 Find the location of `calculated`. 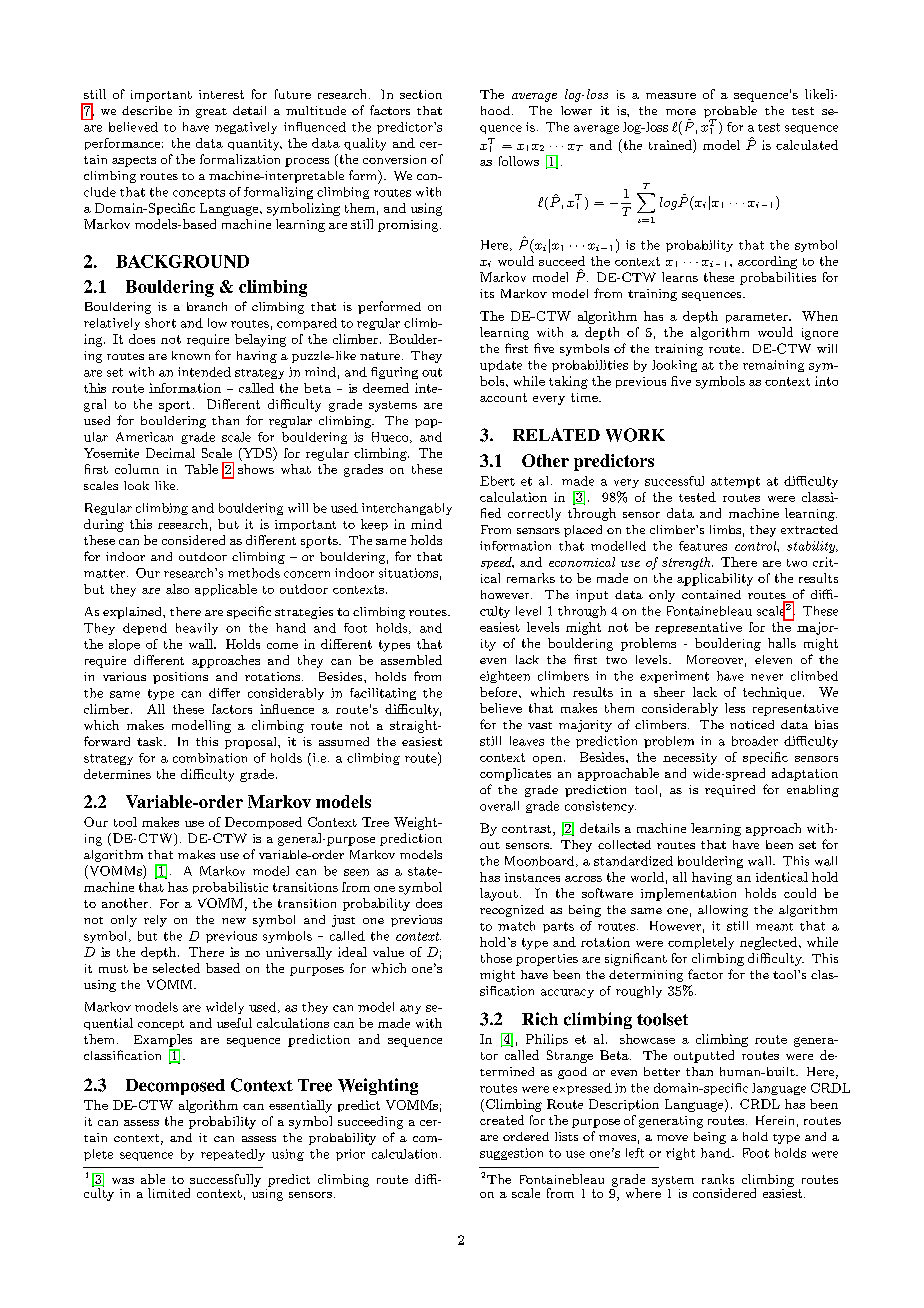

calculated is located at coordinates (807, 145).
